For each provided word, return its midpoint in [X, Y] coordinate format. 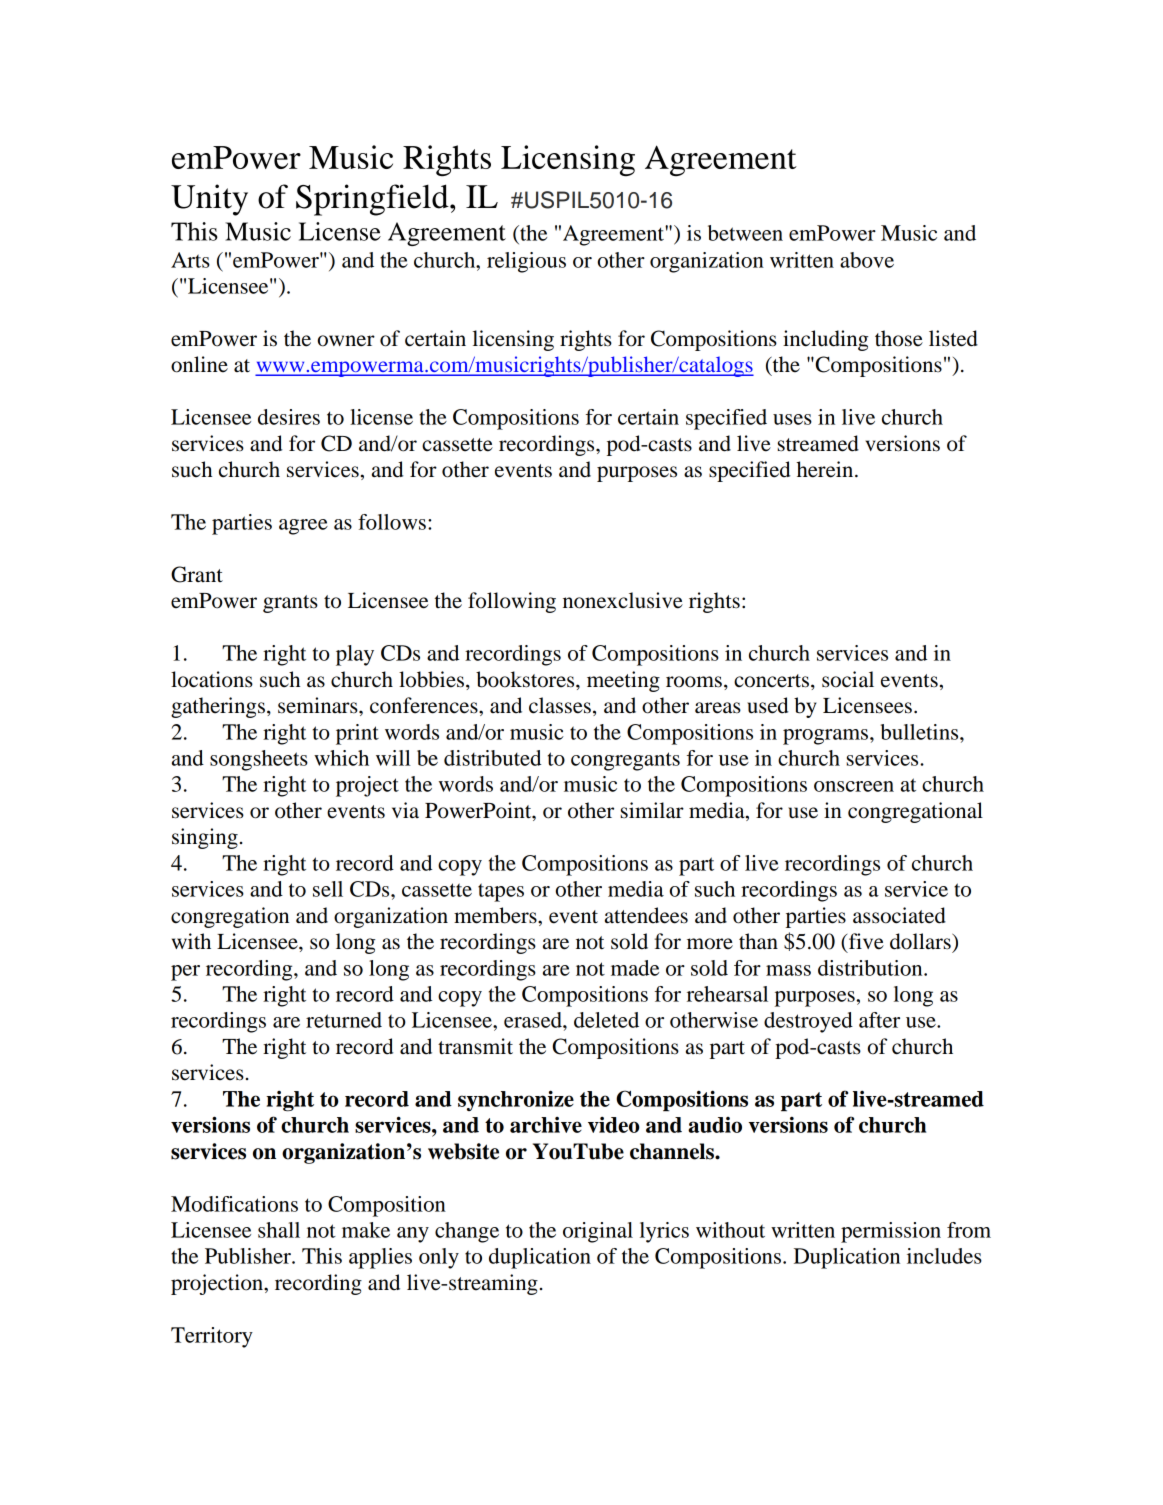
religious [526, 262]
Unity [209, 200]
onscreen [854, 786]
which [341, 758]
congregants [625, 761]
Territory [212, 1337]
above [867, 260]
